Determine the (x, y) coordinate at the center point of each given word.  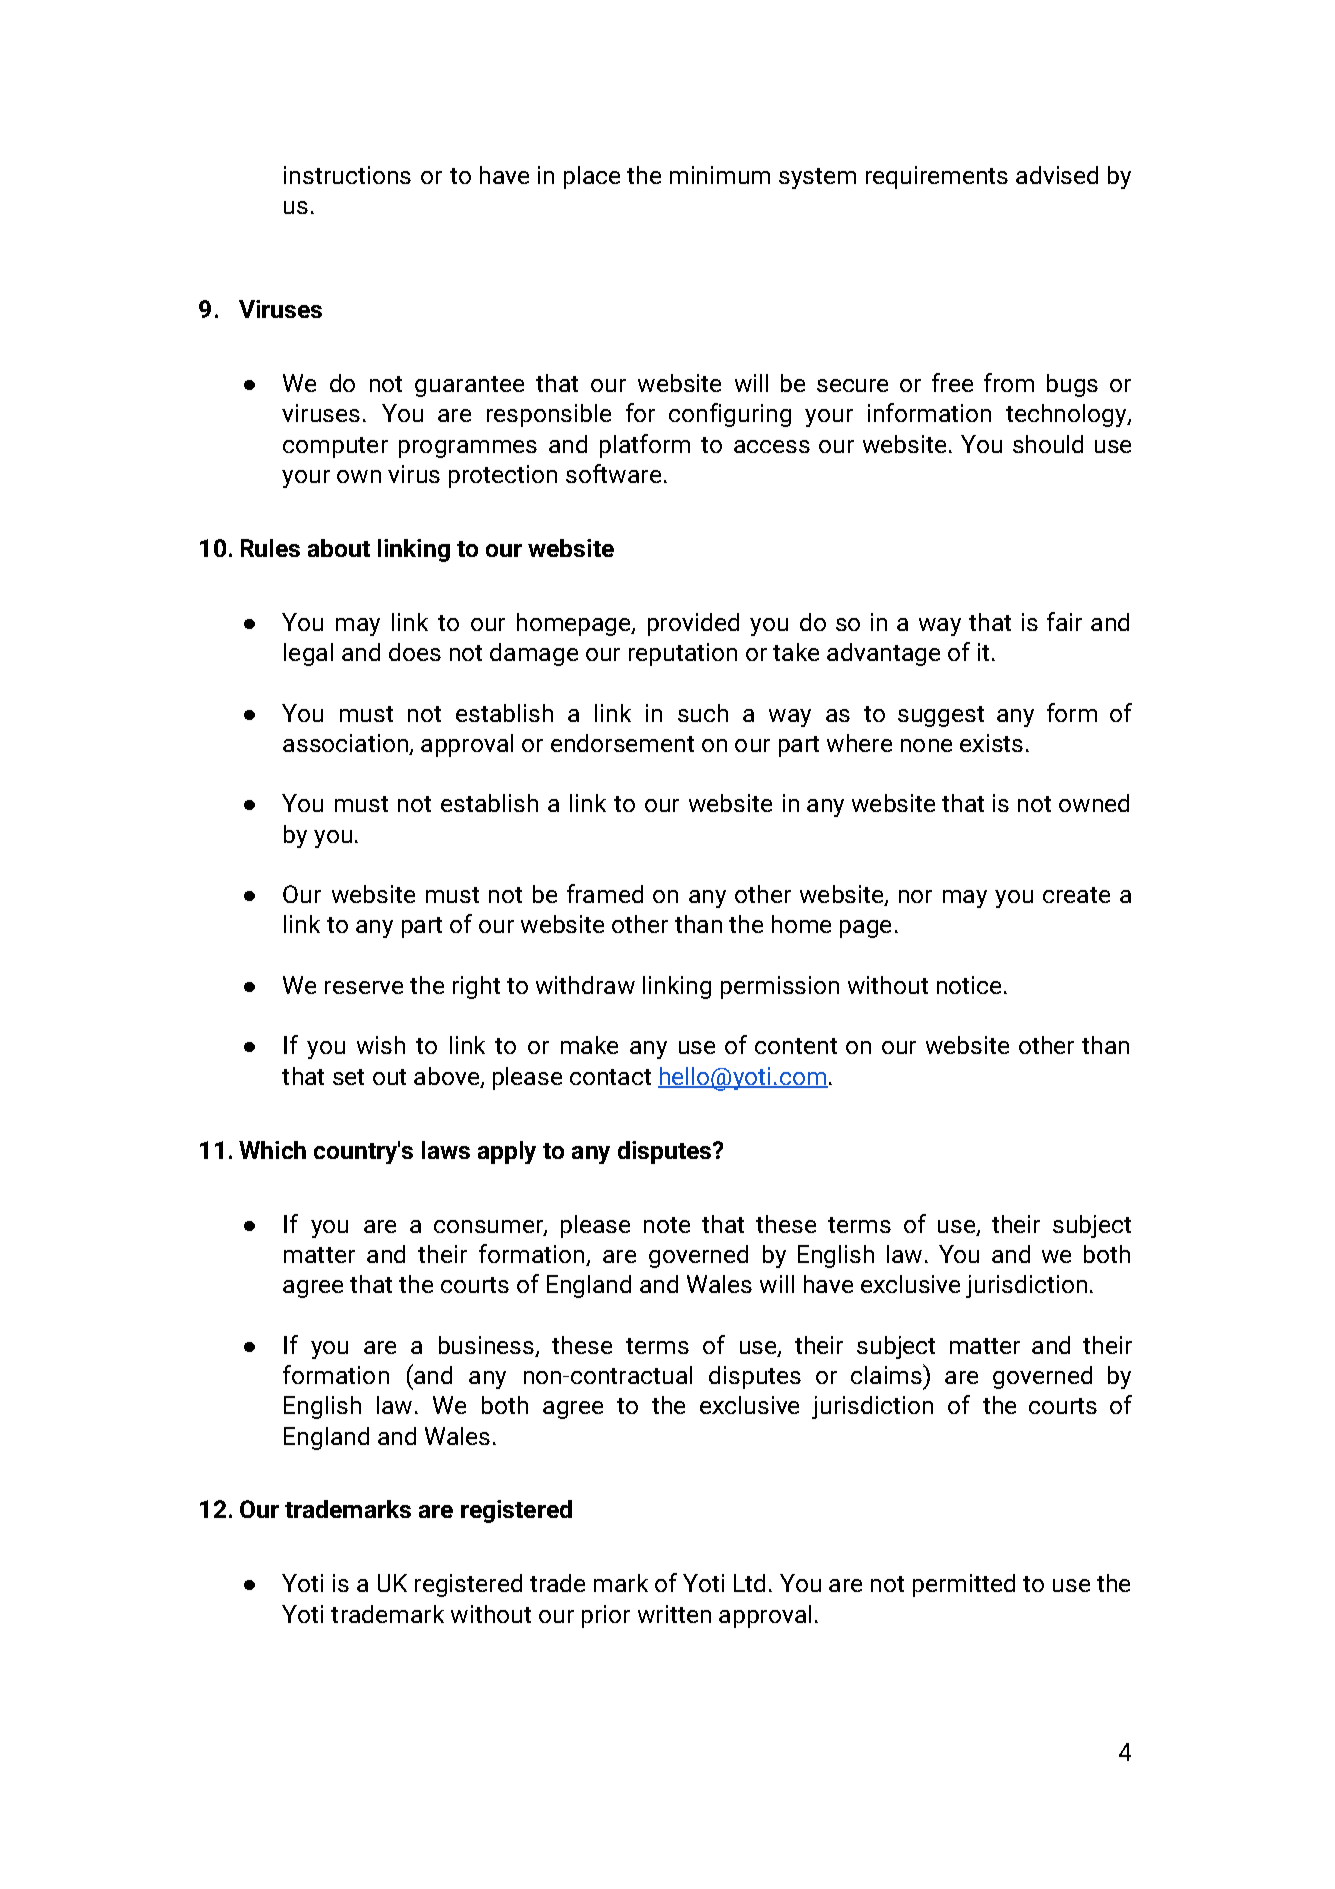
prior (606, 1616)
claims (887, 1374)
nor (915, 896)
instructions (347, 175)
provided (693, 624)
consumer (489, 1227)
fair (1064, 621)
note (667, 1225)
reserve (364, 987)
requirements (937, 177)
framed (605, 893)
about (339, 548)
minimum (720, 175)
